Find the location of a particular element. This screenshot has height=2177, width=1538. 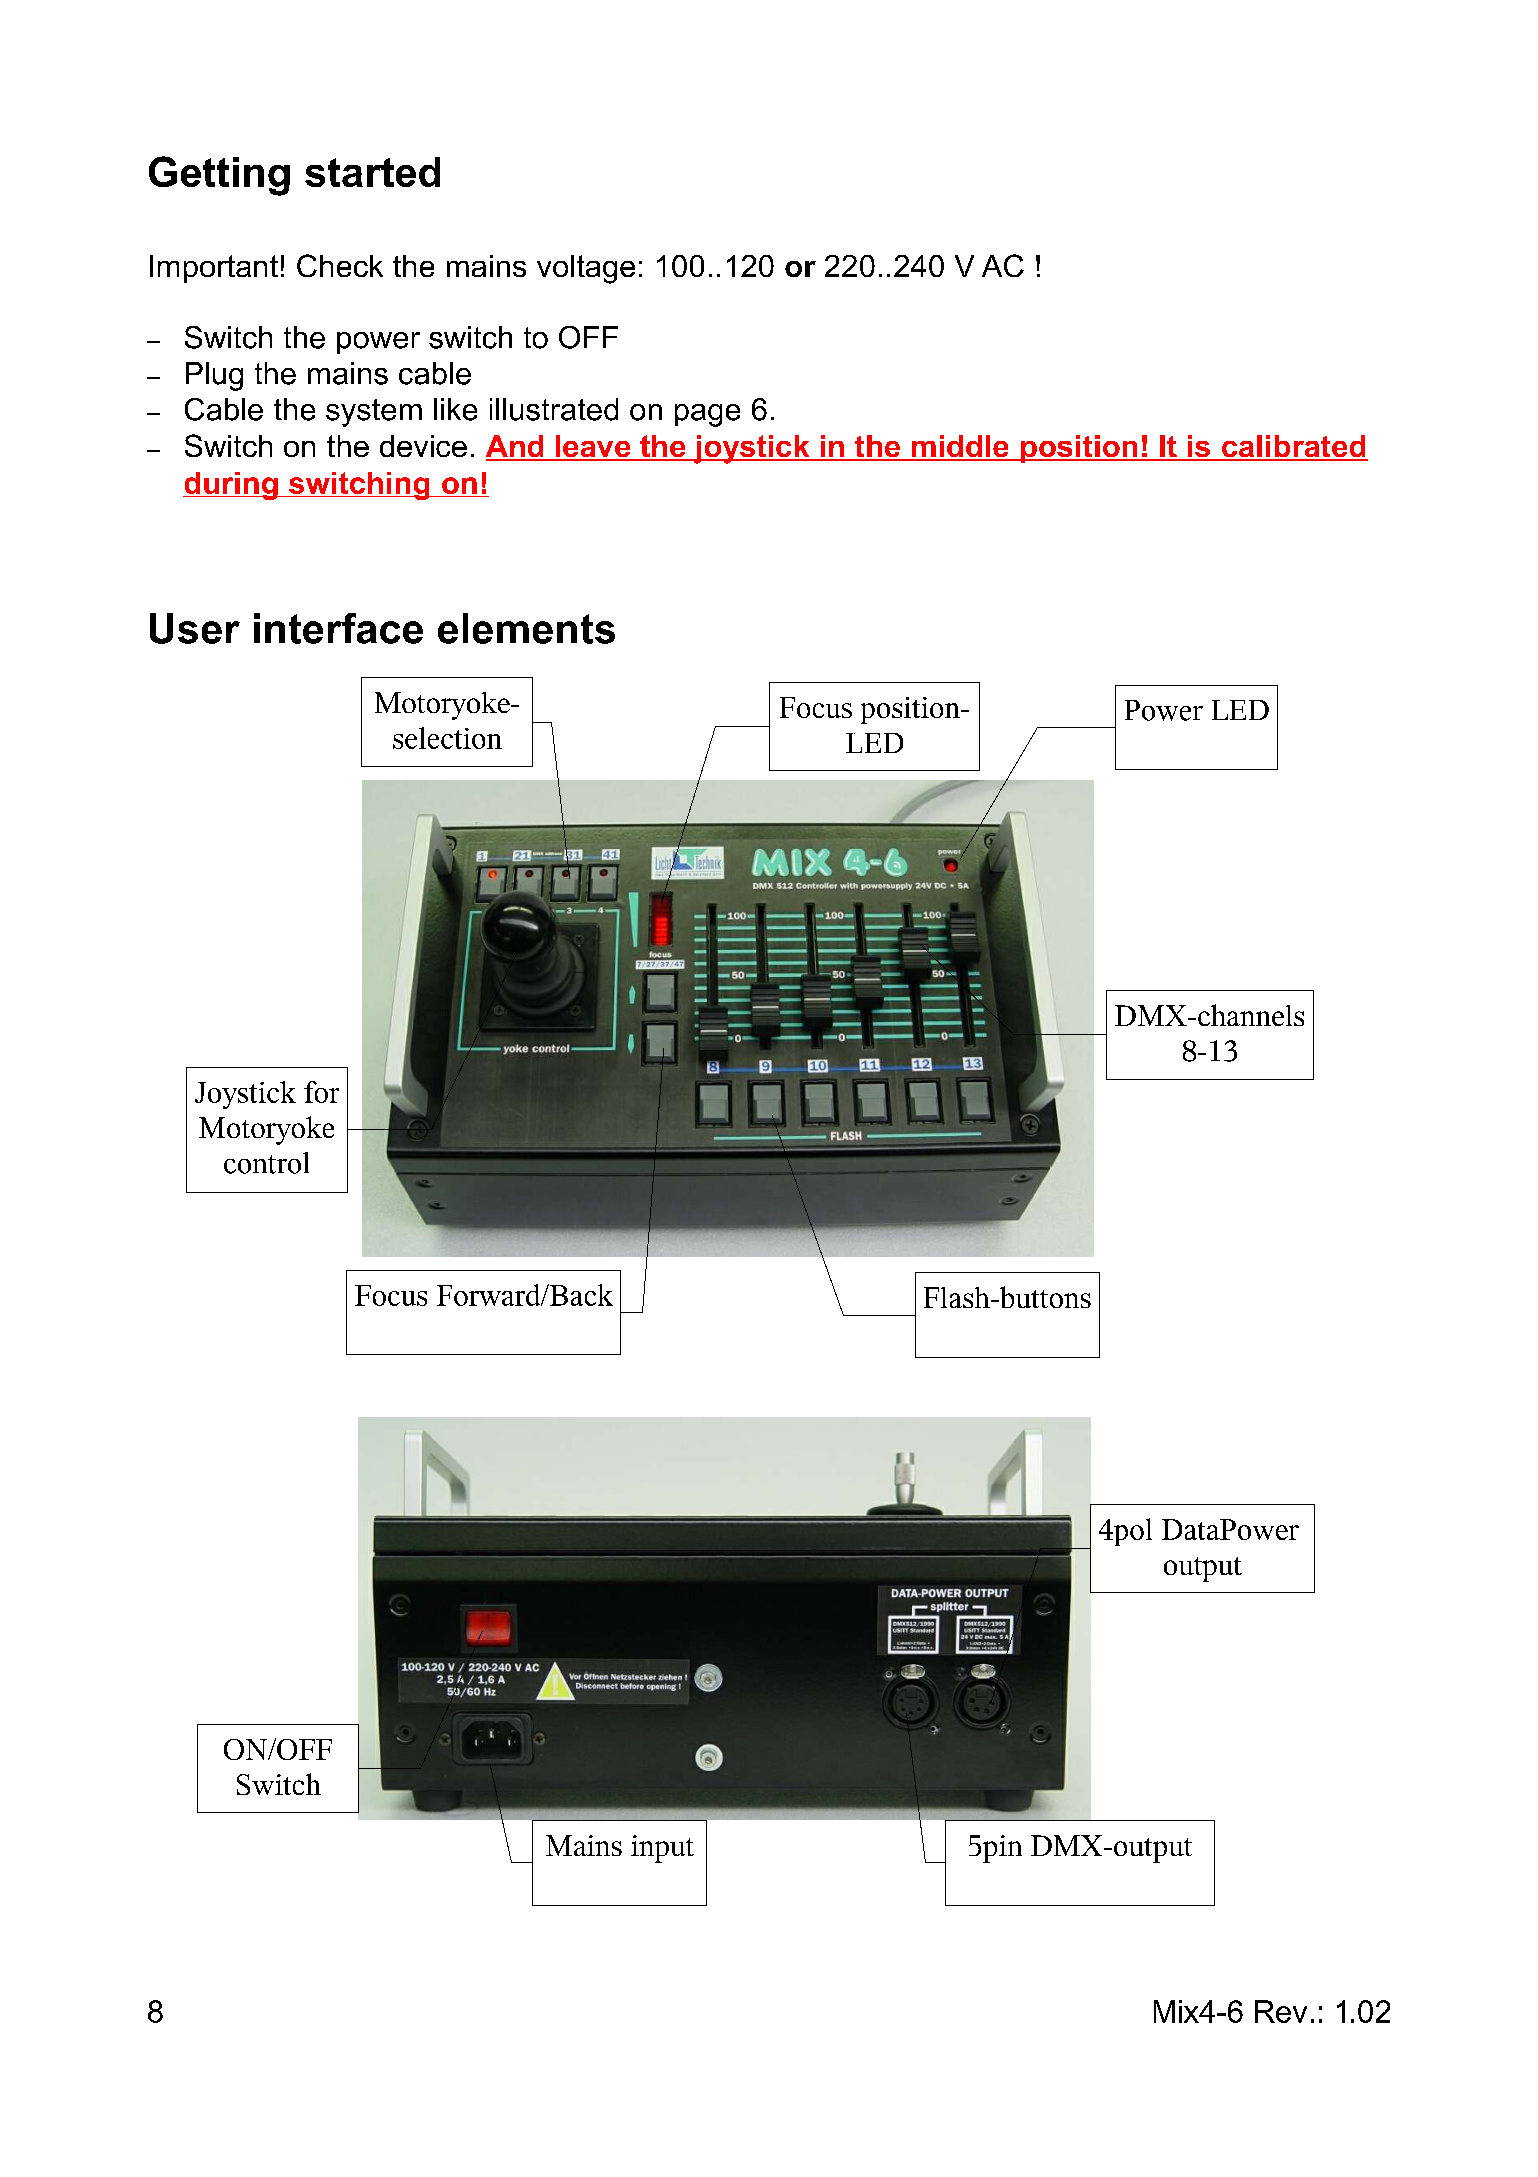

elements is located at coordinates (526, 628).
